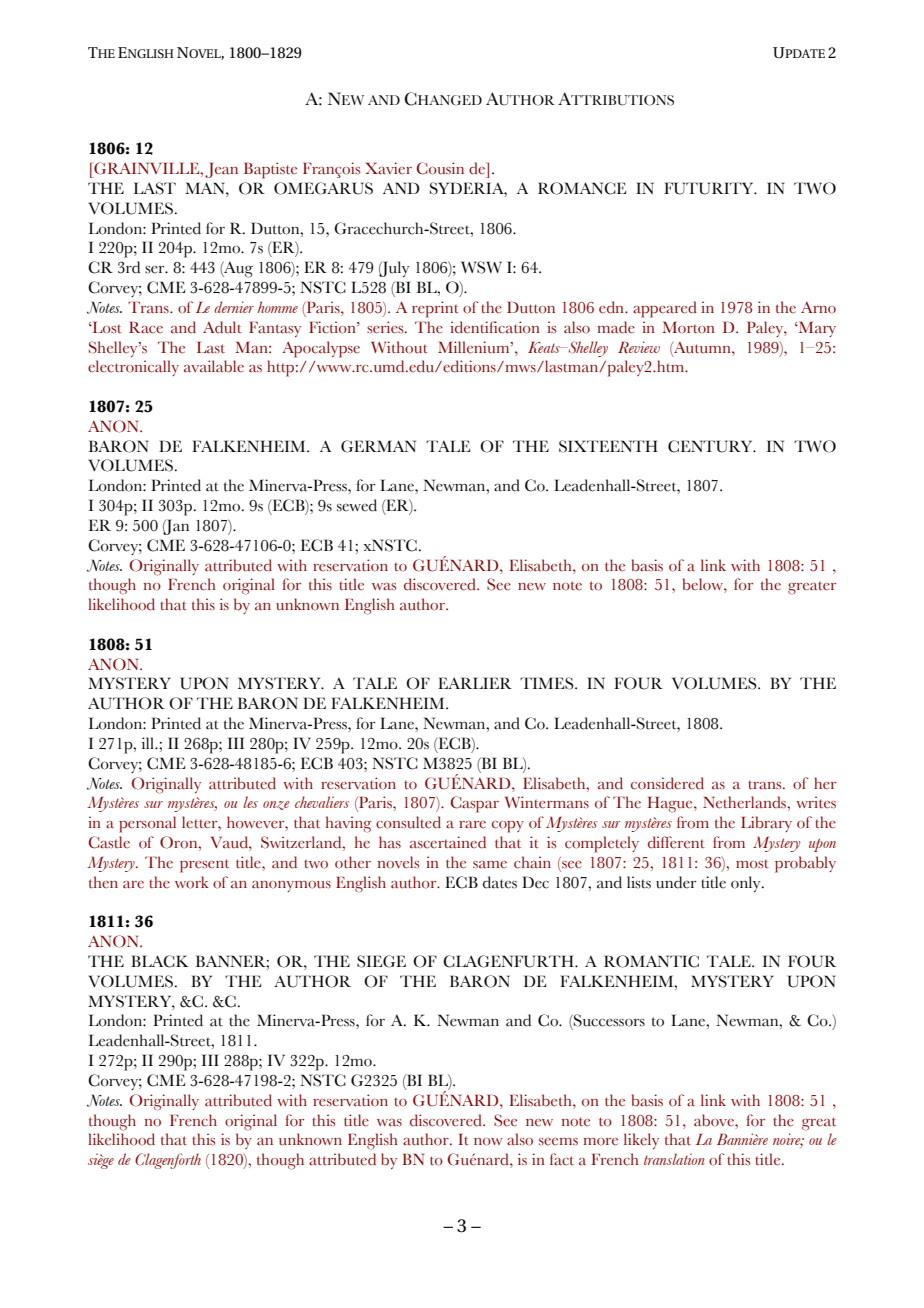 The height and width of the screenshot is (1308, 924). I want to click on available, so click(214, 366).
